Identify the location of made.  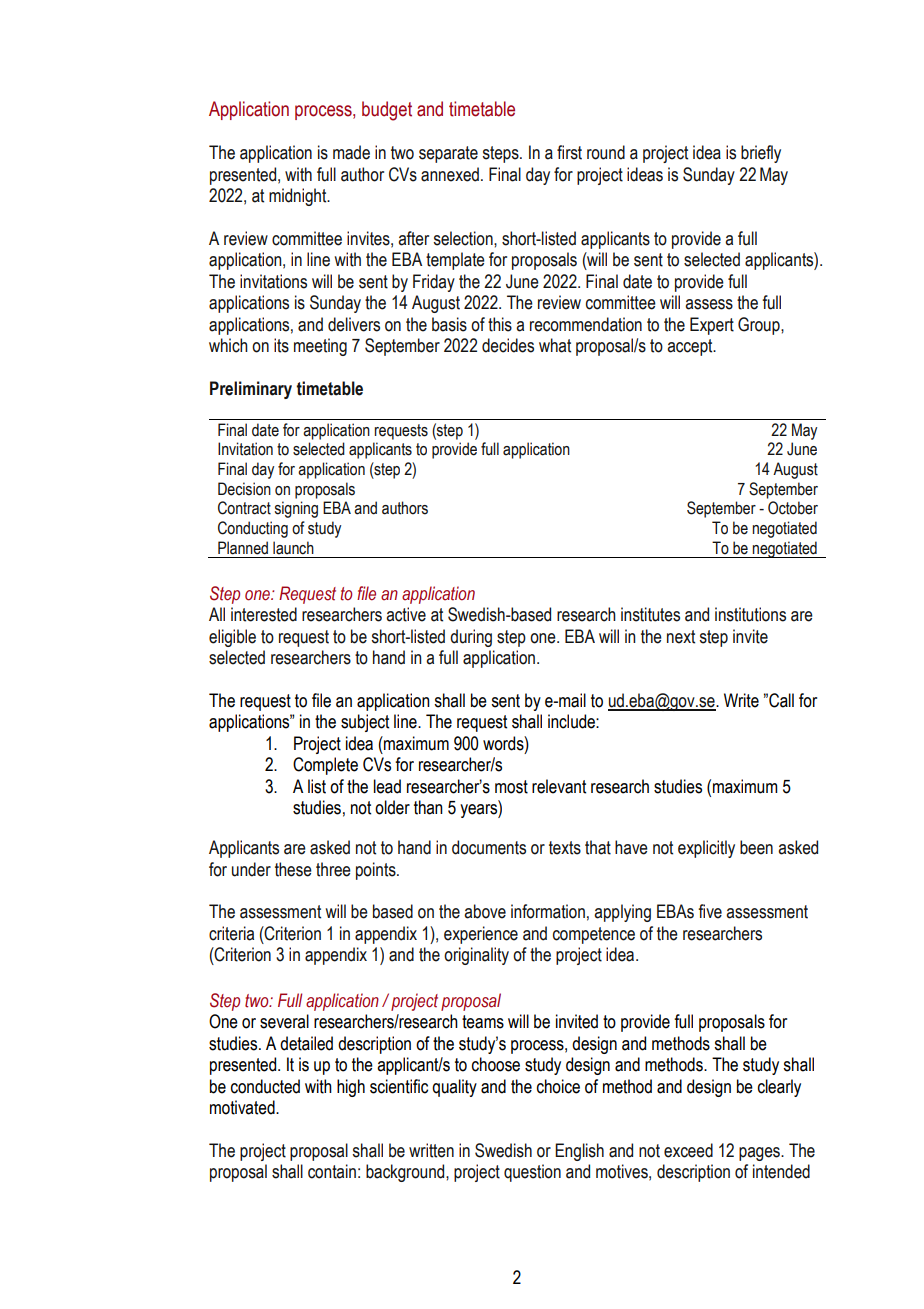
(351, 152).
